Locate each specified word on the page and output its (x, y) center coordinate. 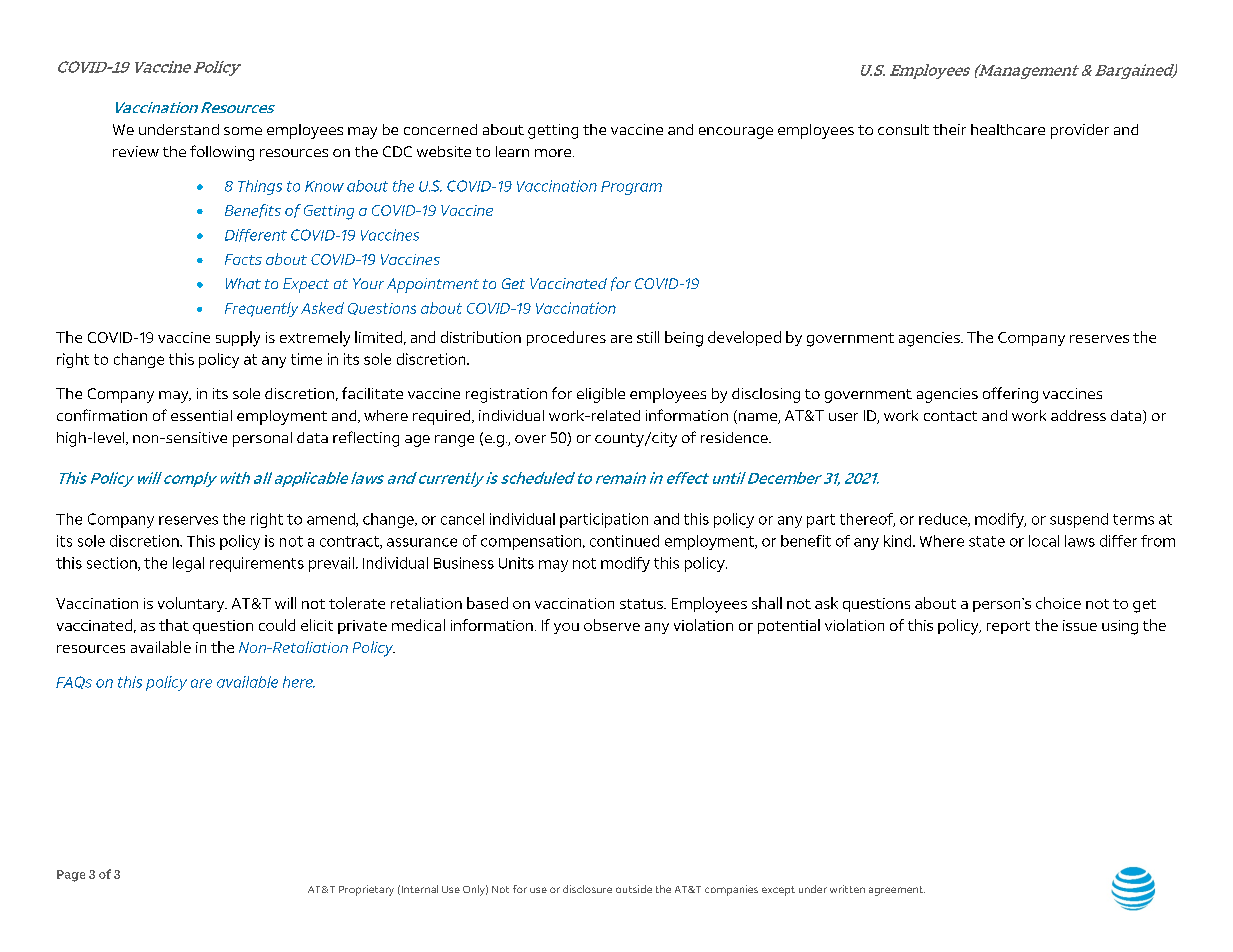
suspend (1079, 520)
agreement (897, 891)
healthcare (1008, 129)
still (648, 337)
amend (332, 520)
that (174, 625)
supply (238, 339)
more (554, 153)
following (222, 153)
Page (71, 876)
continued (624, 541)
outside (634, 889)
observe (612, 625)
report (1008, 627)
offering (1010, 395)
